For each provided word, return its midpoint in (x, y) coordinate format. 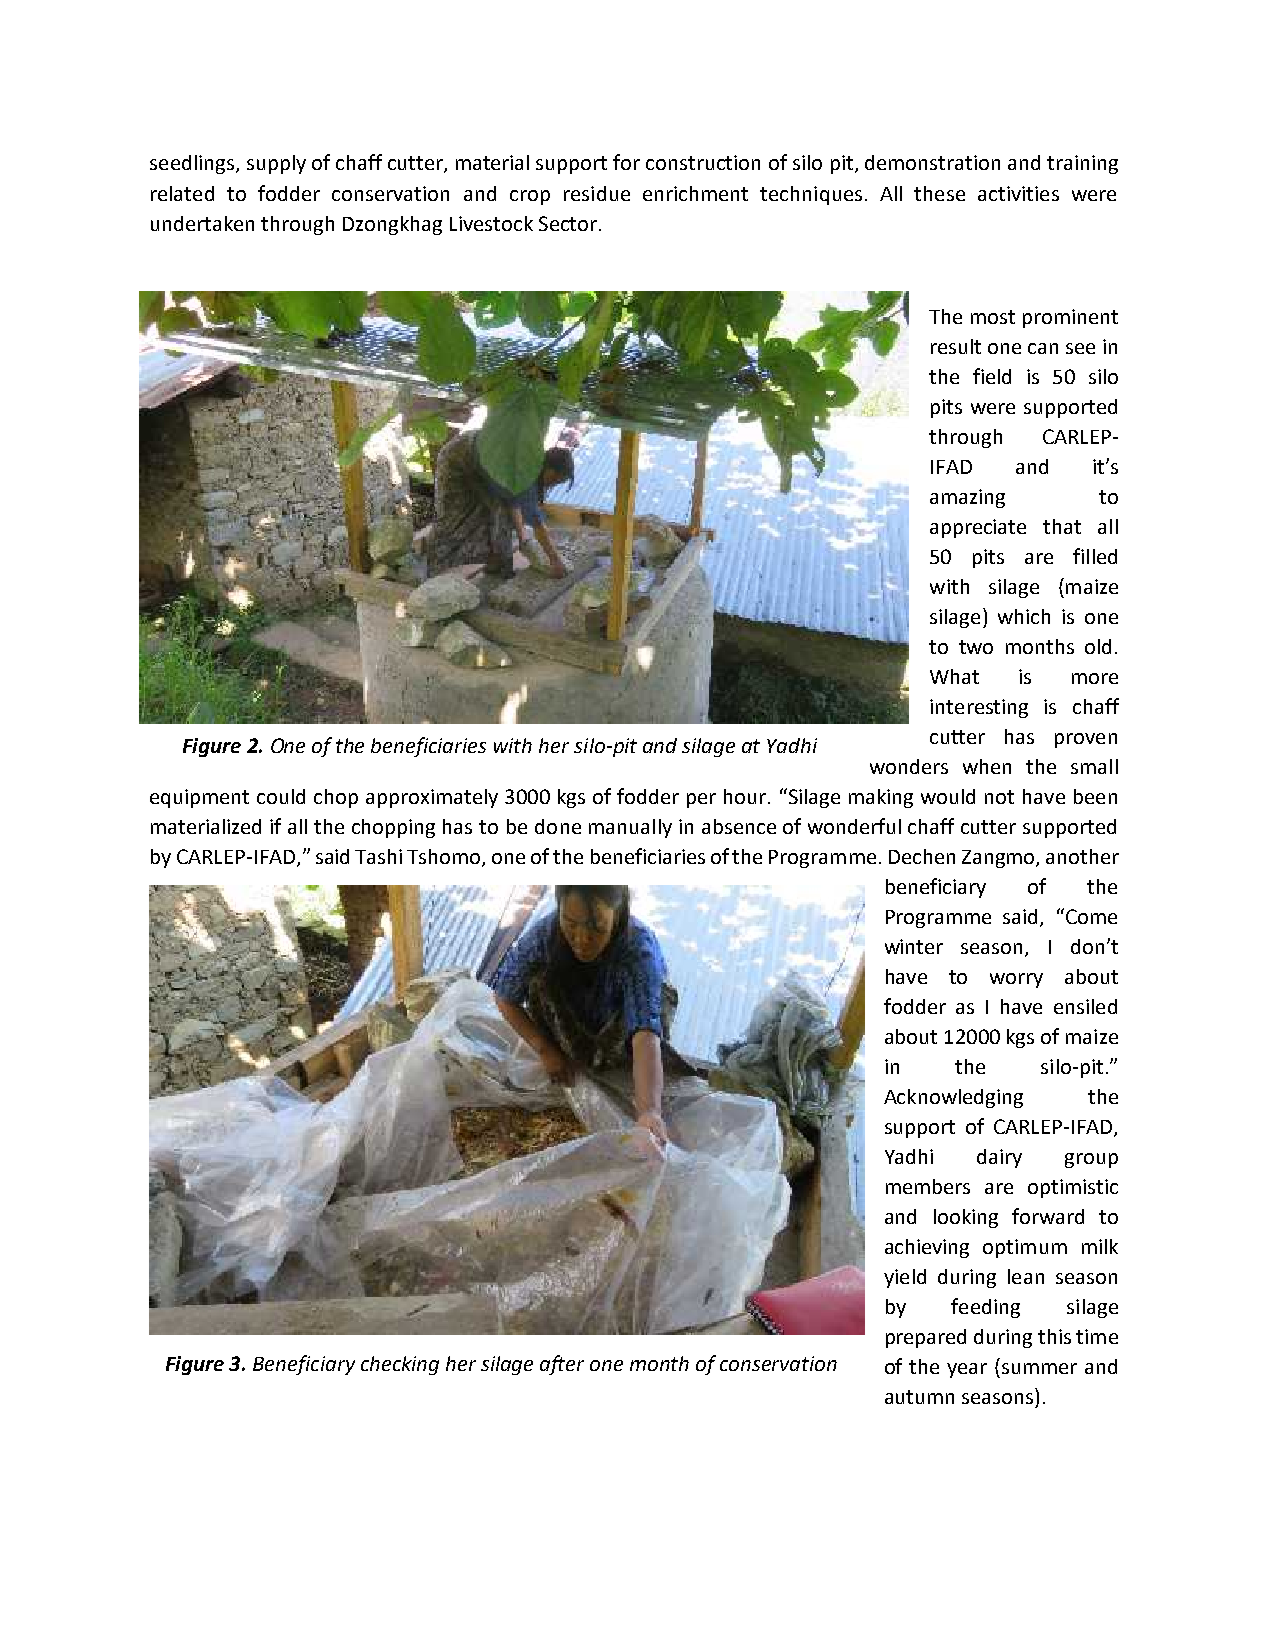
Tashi (378, 856)
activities (1018, 193)
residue (597, 193)
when (987, 766)
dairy (999, 1158)
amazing (967, 498)
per (701, 800)
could (281, 796)
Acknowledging (953, 1098)
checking (400, 1365)
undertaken (202, 223)
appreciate (978, 528)
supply (276, 164)
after (562, 1365)
